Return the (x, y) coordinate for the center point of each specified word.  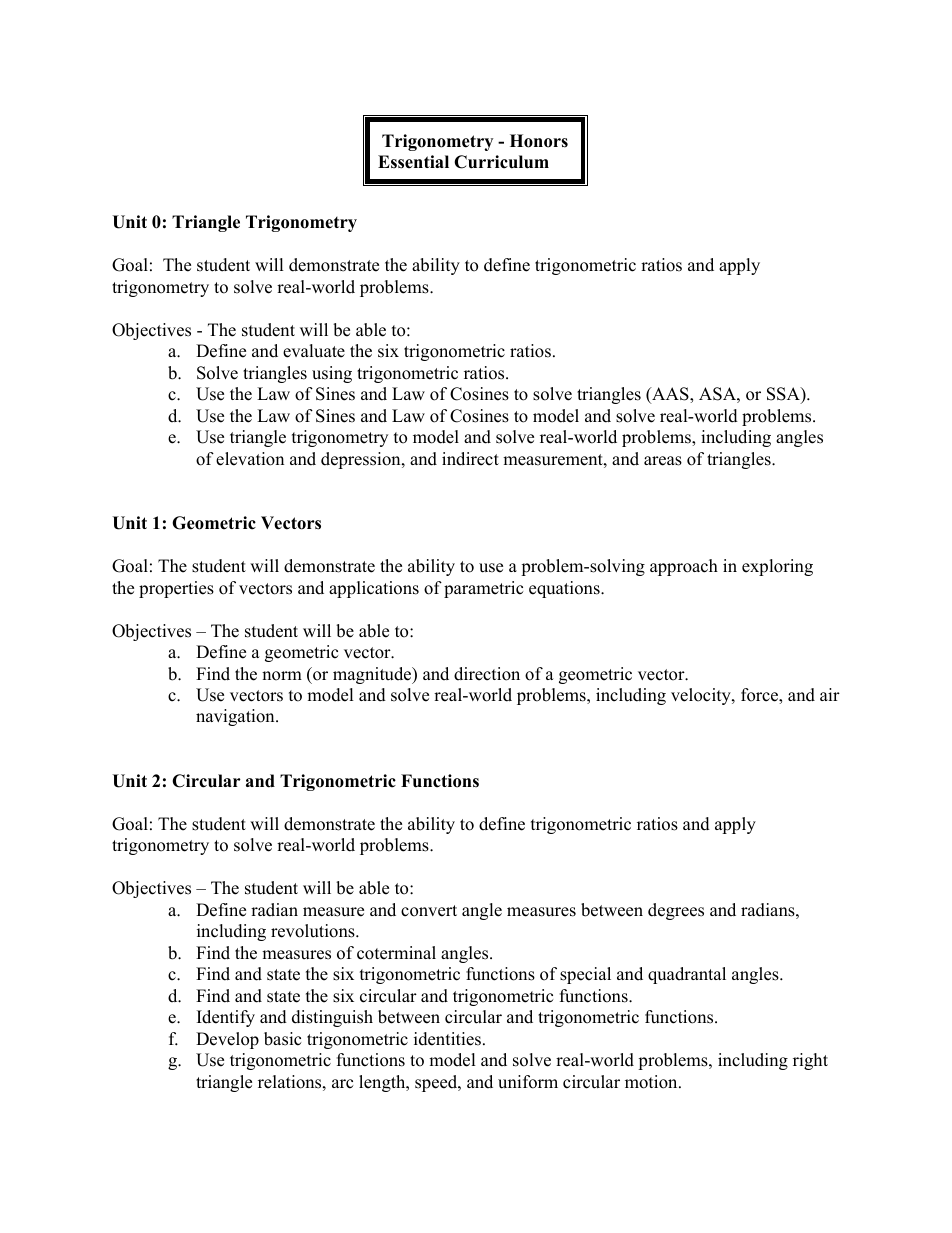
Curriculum (501, 162)
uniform (528, 1082)
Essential (413, 162)
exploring (777, 567)
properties (176, 589)
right (810, 1061)
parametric (483, 589)
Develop (227, 1040)
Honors (539, 141)
